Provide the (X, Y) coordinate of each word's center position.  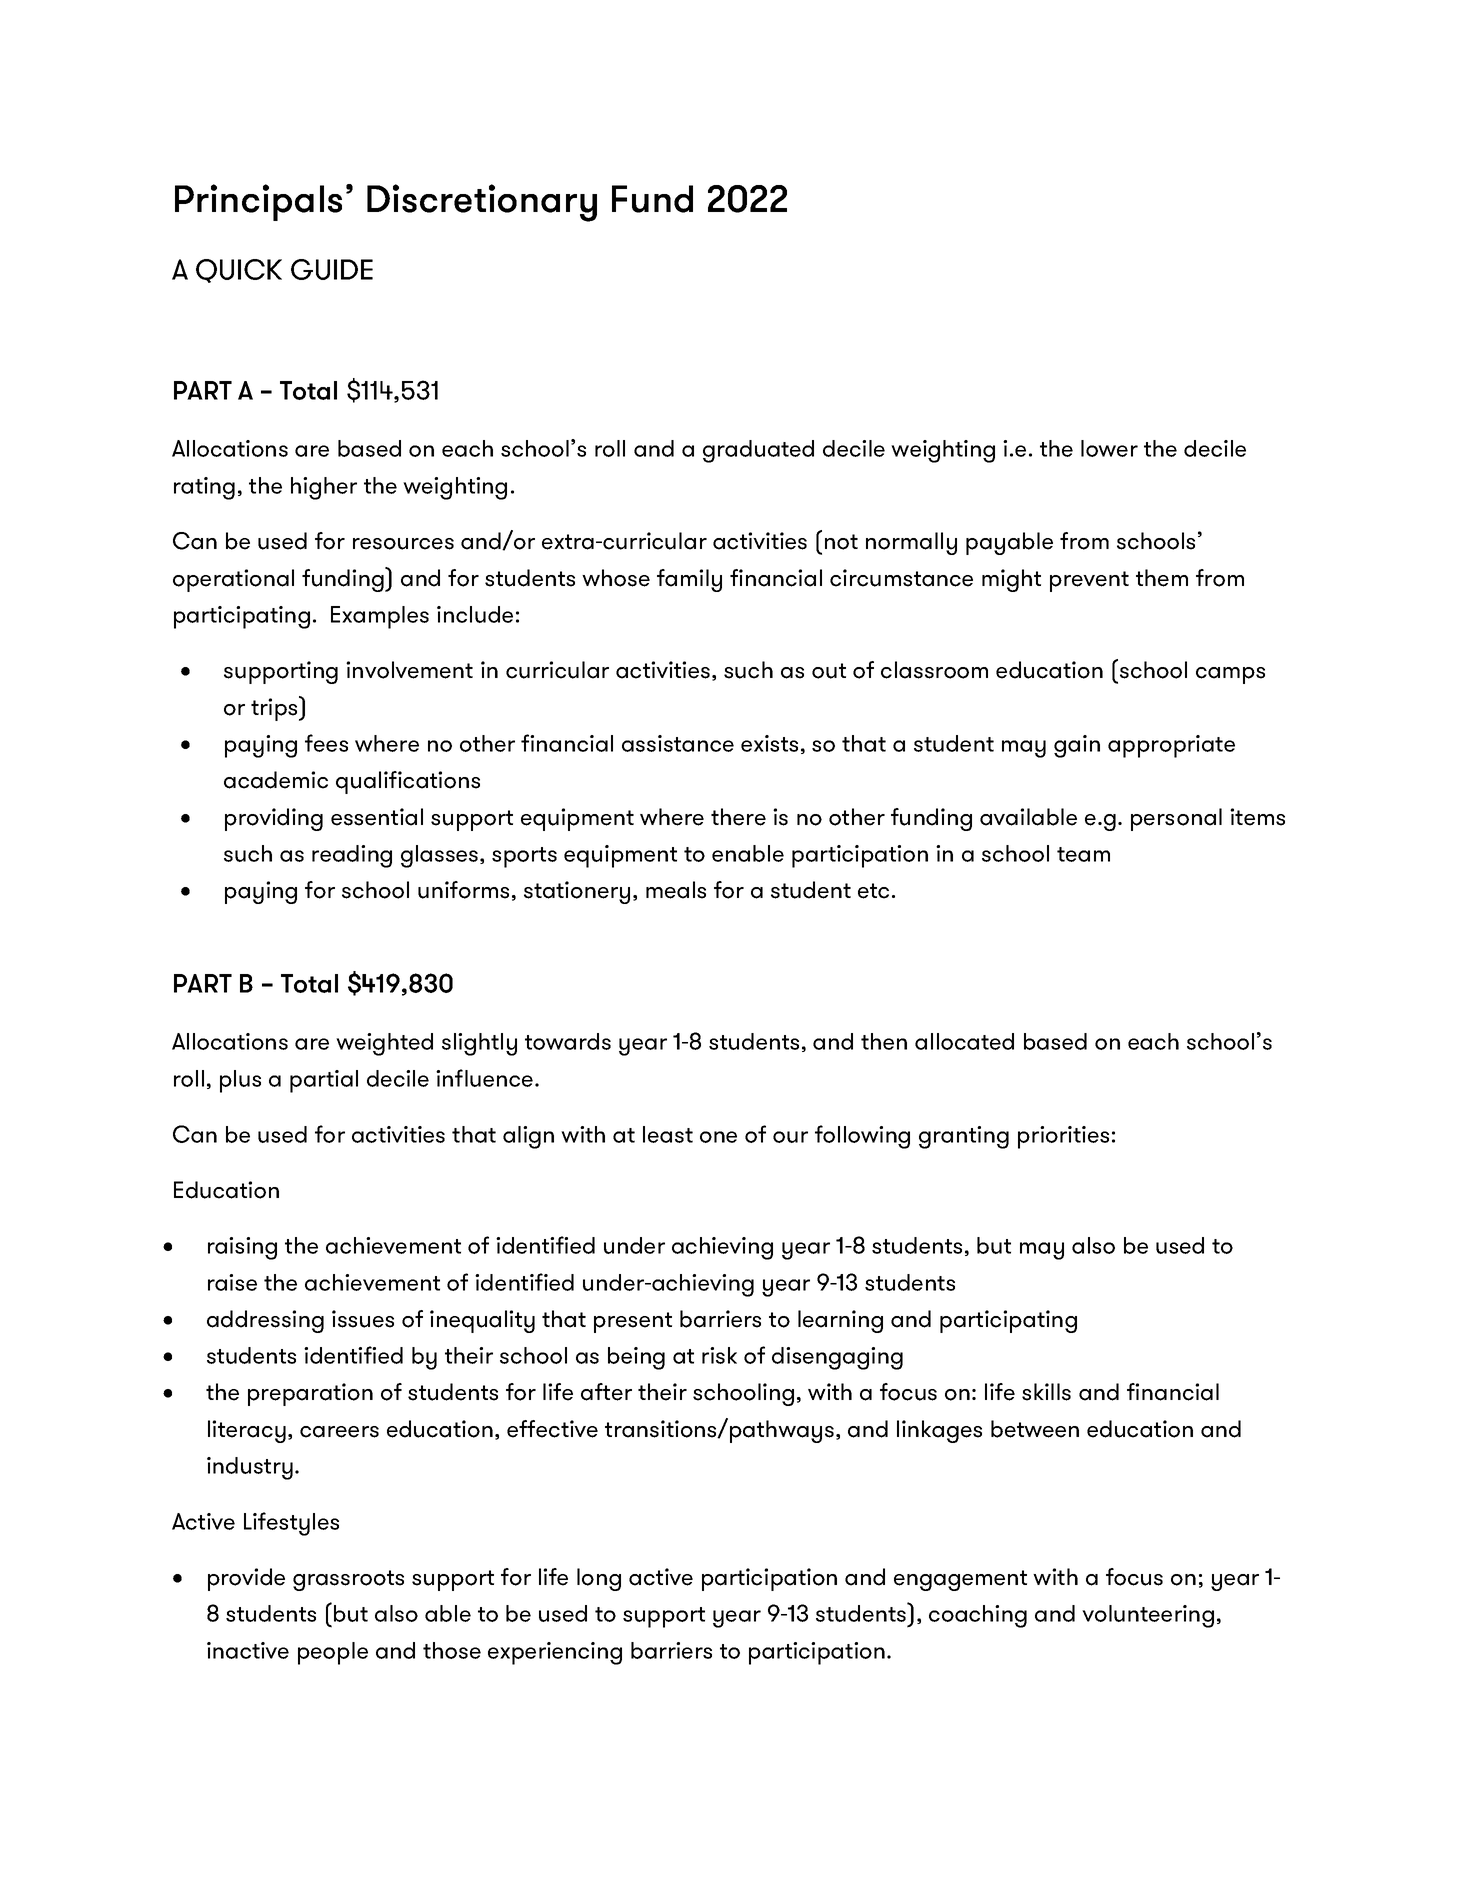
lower (1109, 448)
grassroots (348, 1580)
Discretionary (482, 203)
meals (676, 890)
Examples (380, 617)
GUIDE (332, 269)
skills (1046, 1392)
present (633, 1322)
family (689, 580)
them (1162, 578)
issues (363, 1319)
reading (352, 856)
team (1083, 854)
